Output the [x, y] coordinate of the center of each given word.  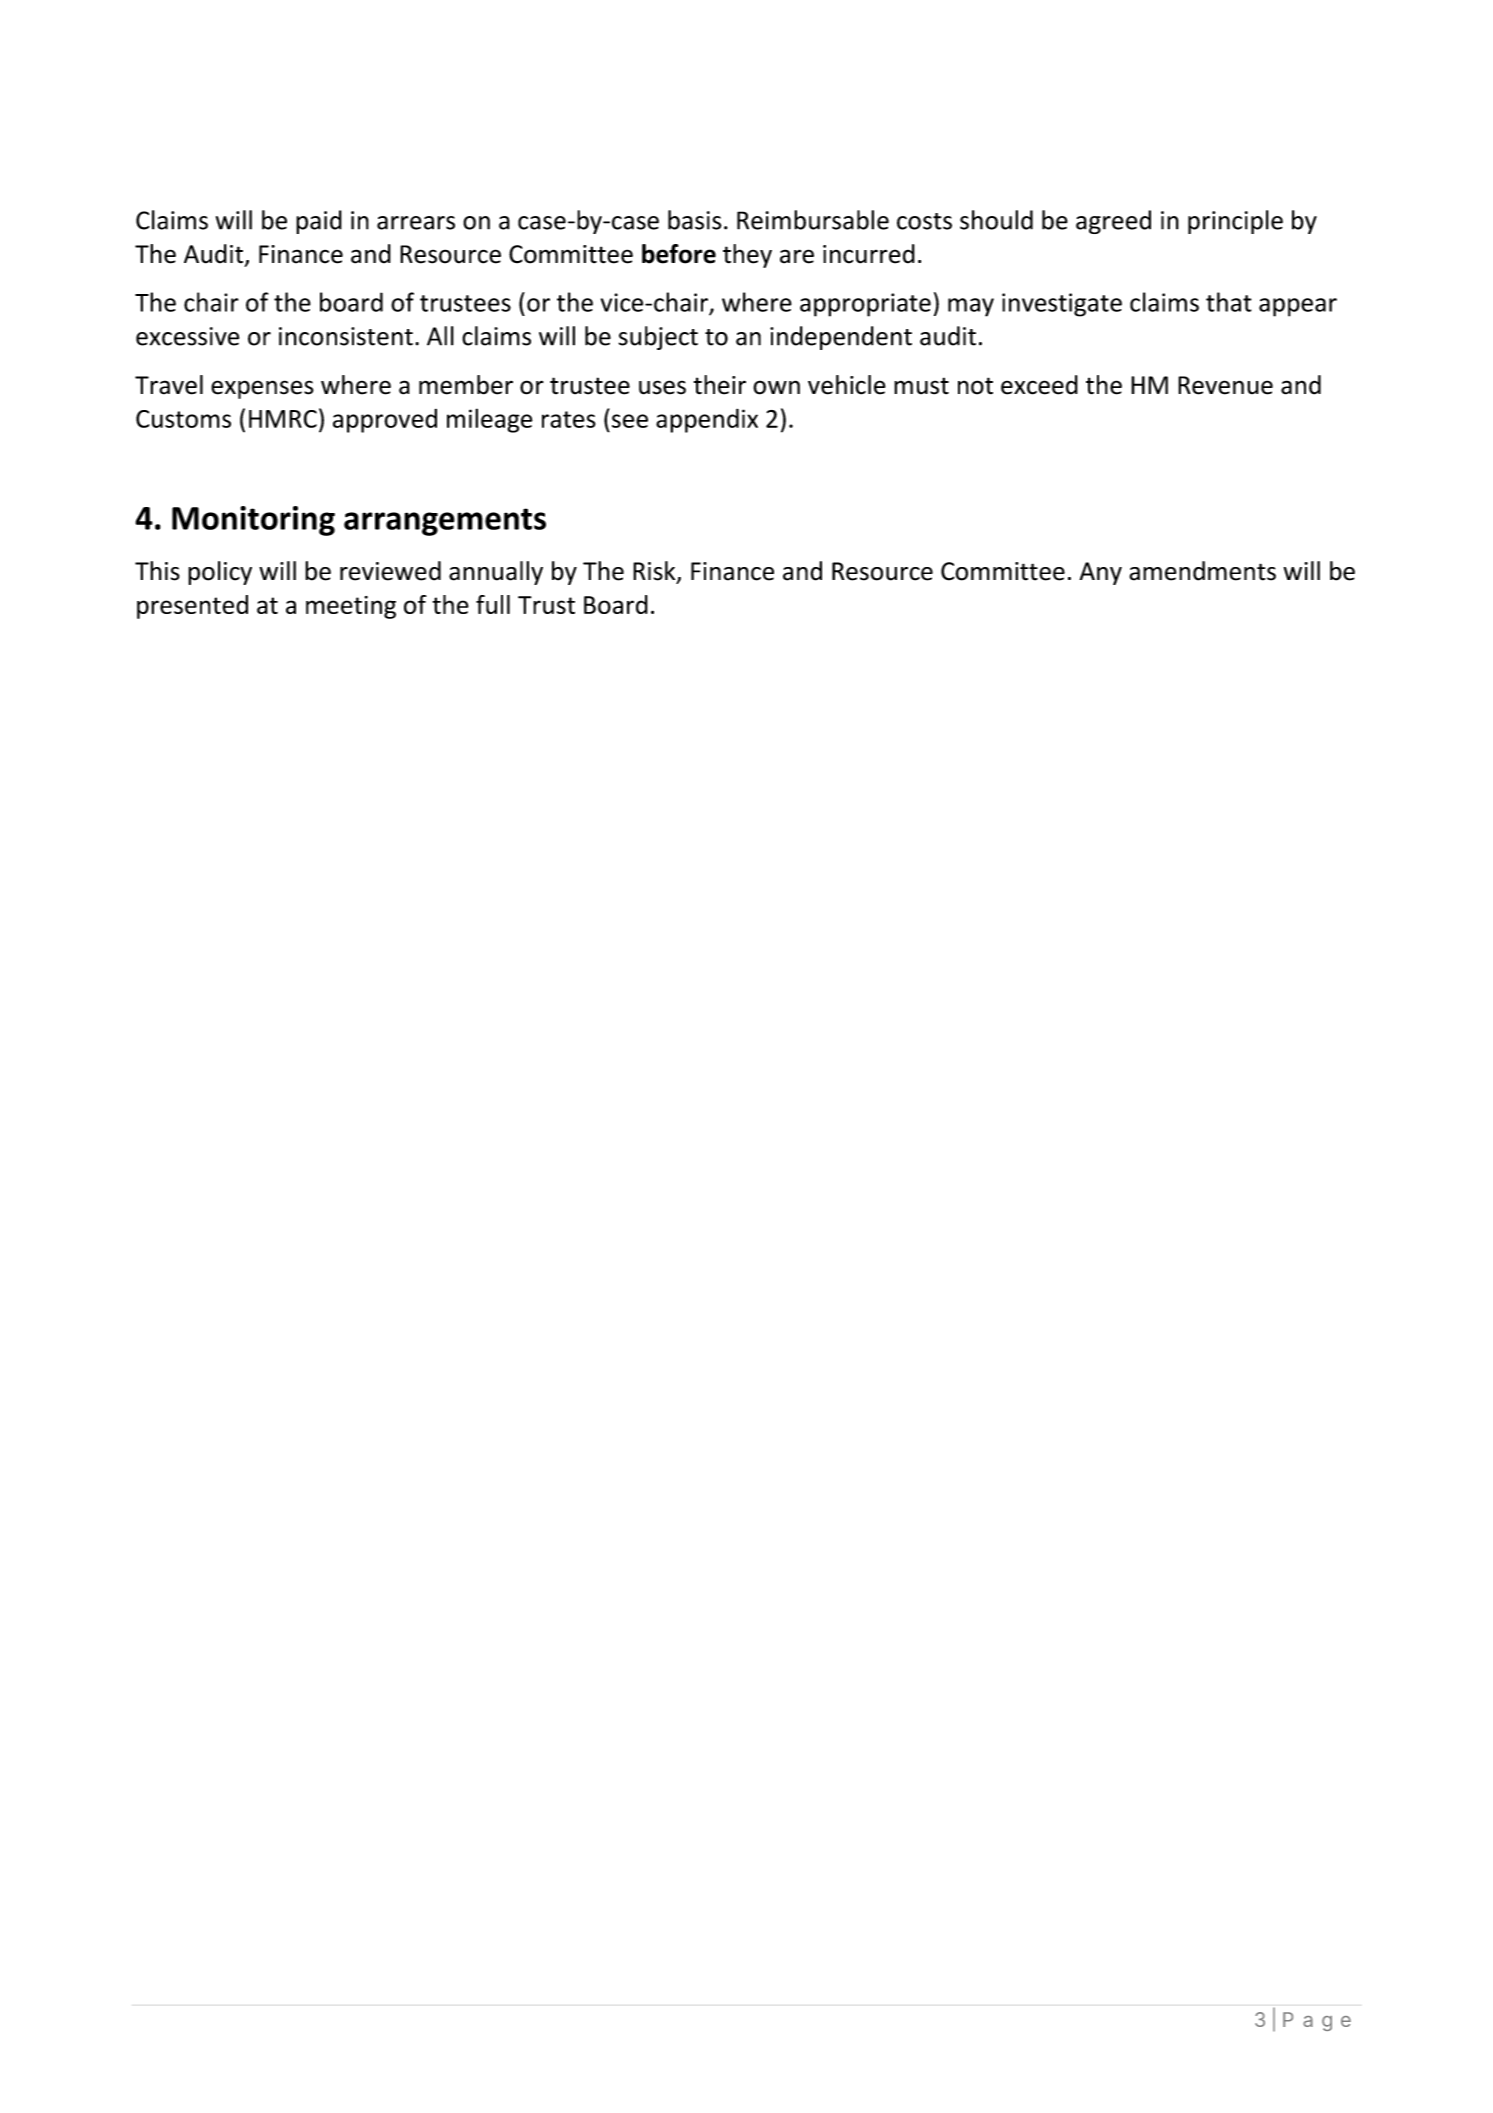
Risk [655, 572]
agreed [1113, 222]
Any [1100, 573]
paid [319, 222]
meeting [351, 607]
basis [695, 220]
